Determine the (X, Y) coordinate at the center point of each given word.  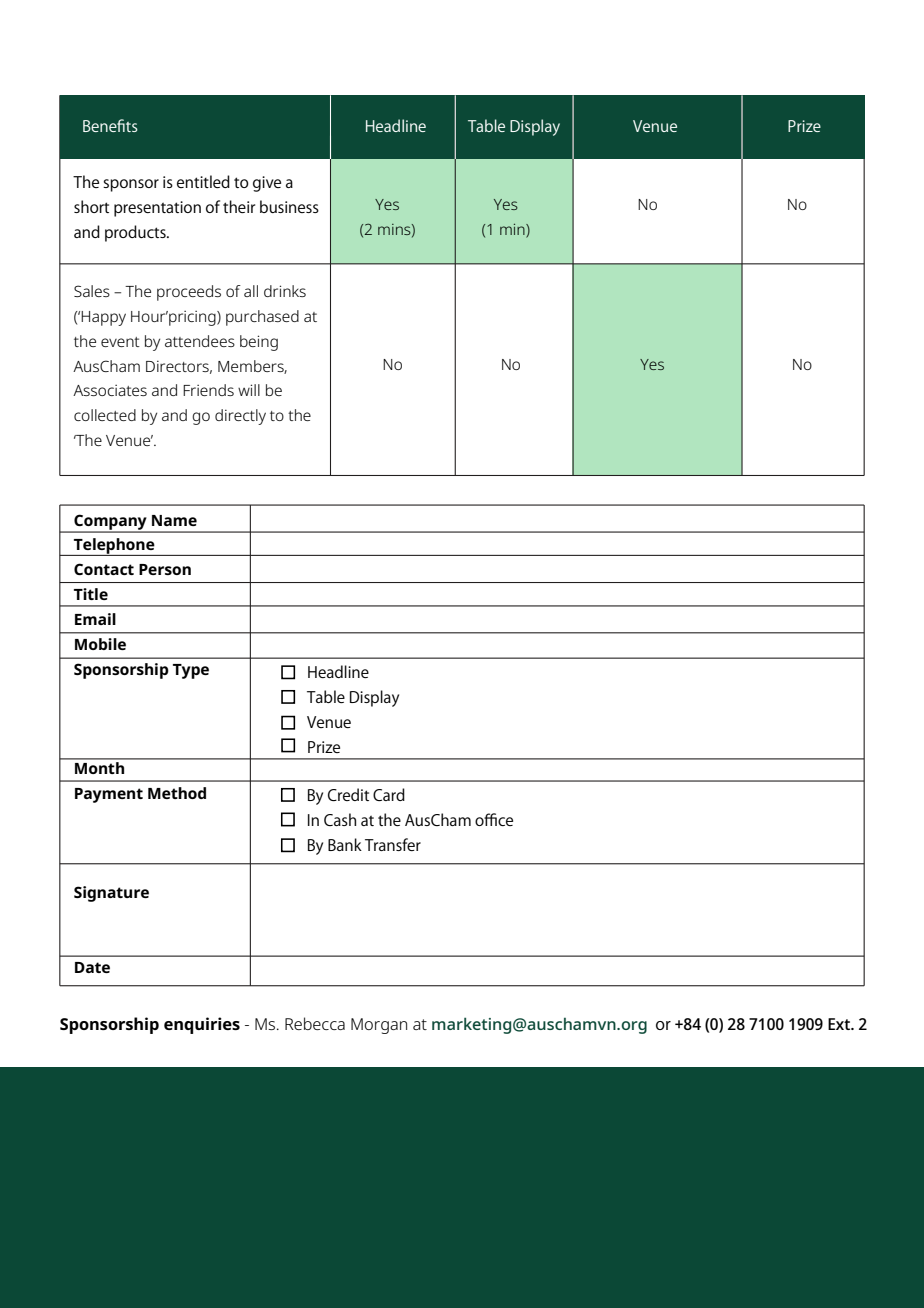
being (259, 343)
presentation (157, 209)
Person (165, 569)
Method (177, 793)
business (289, 206)
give (267, 184)
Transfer (393, 844)
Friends (208, 390)
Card (389, 794)
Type (191, 671)
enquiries (202, 1025)
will (249, 390)
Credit (348, 794)
